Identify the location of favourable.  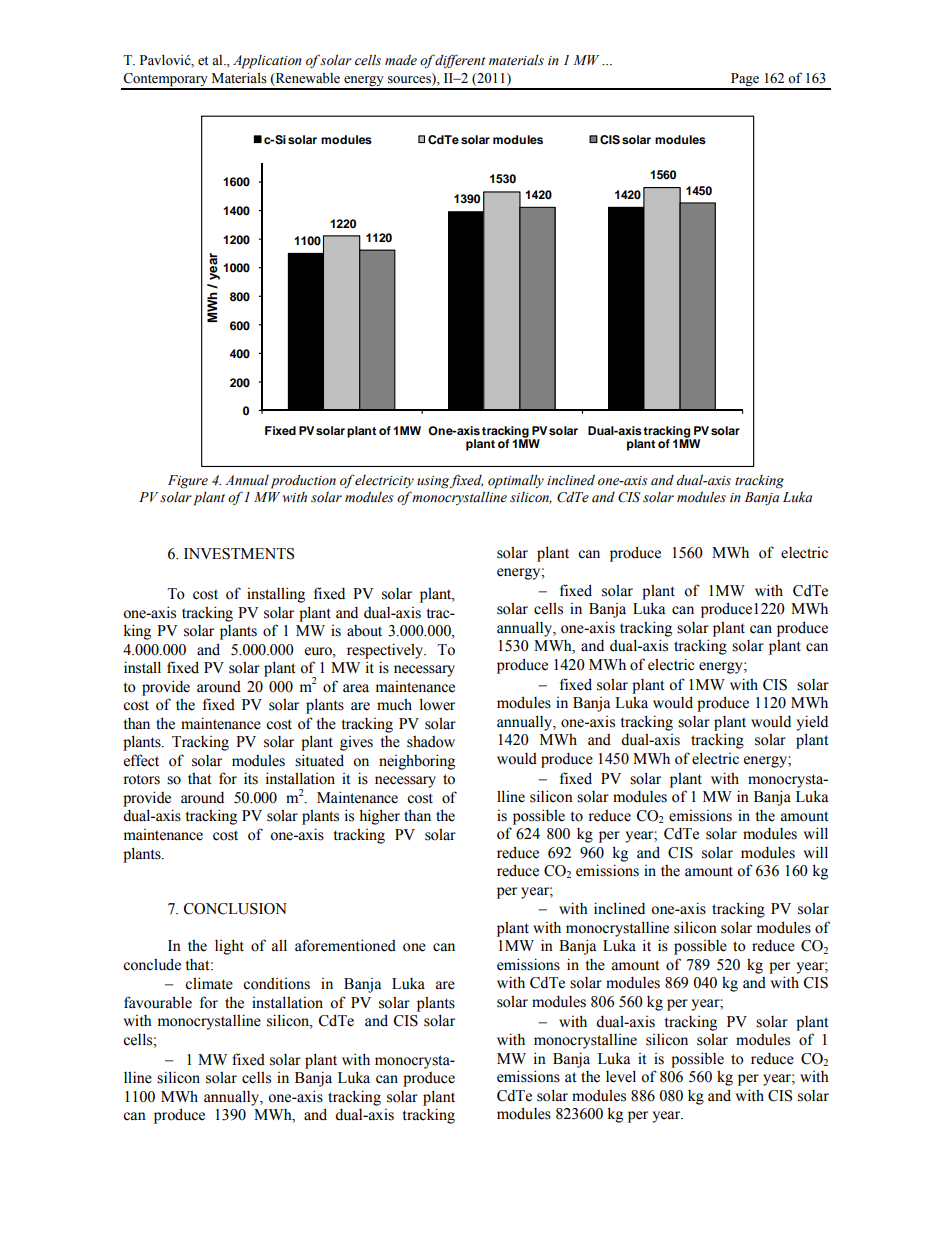
(158, 1002).
